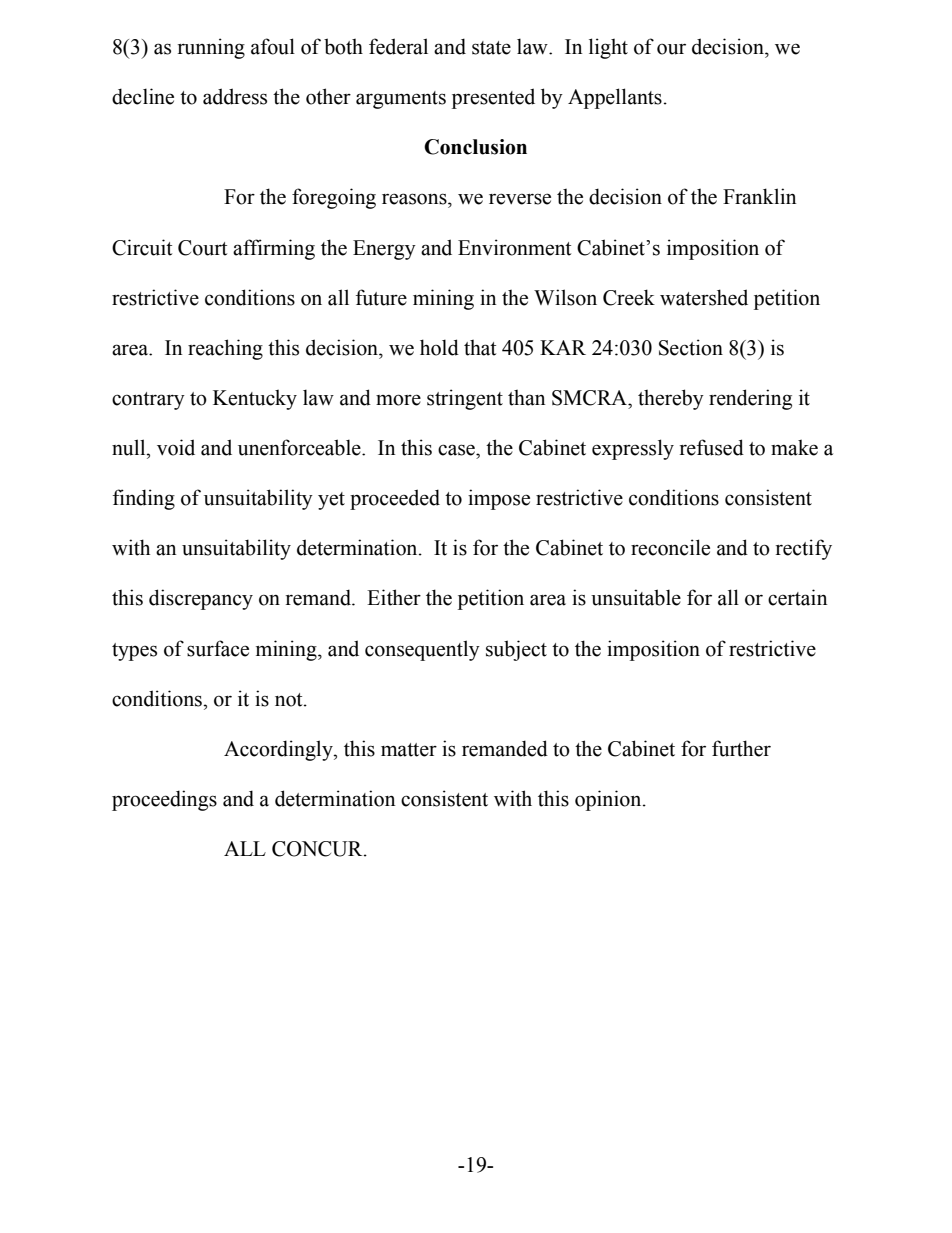  I want to click on that, so click(480, 347).
